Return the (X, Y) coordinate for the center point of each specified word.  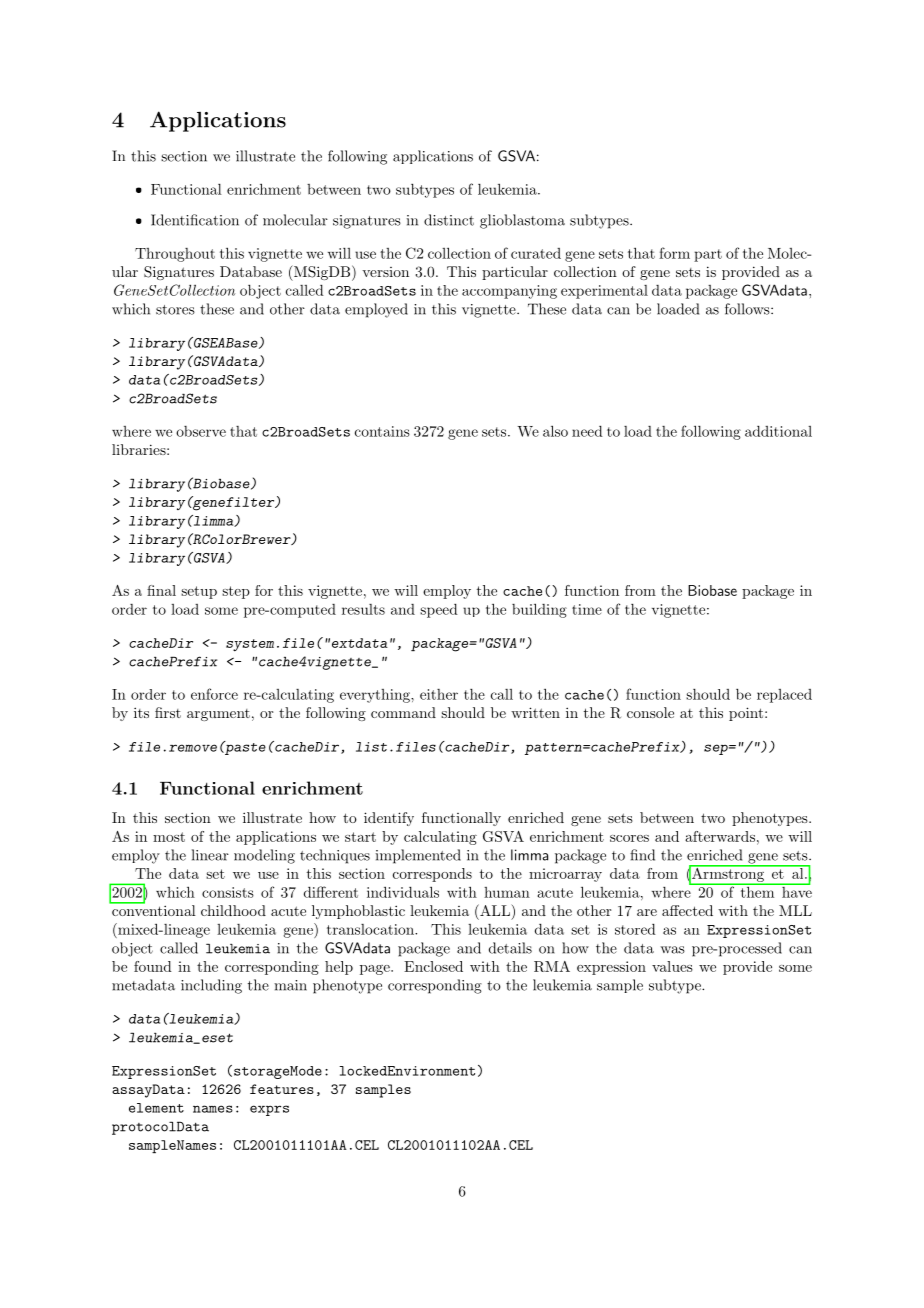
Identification (195, 220)
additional (778, 431)
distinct (449, 220)
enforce (214, 694)
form (674, 253)
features (282, 1089)
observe (201, 431)
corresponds (432, 875)
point (746, 714)
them (757, 891)
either (439, 694)
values (672, 966)
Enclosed (433, 966)
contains (382, 431)
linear (210, 855)
